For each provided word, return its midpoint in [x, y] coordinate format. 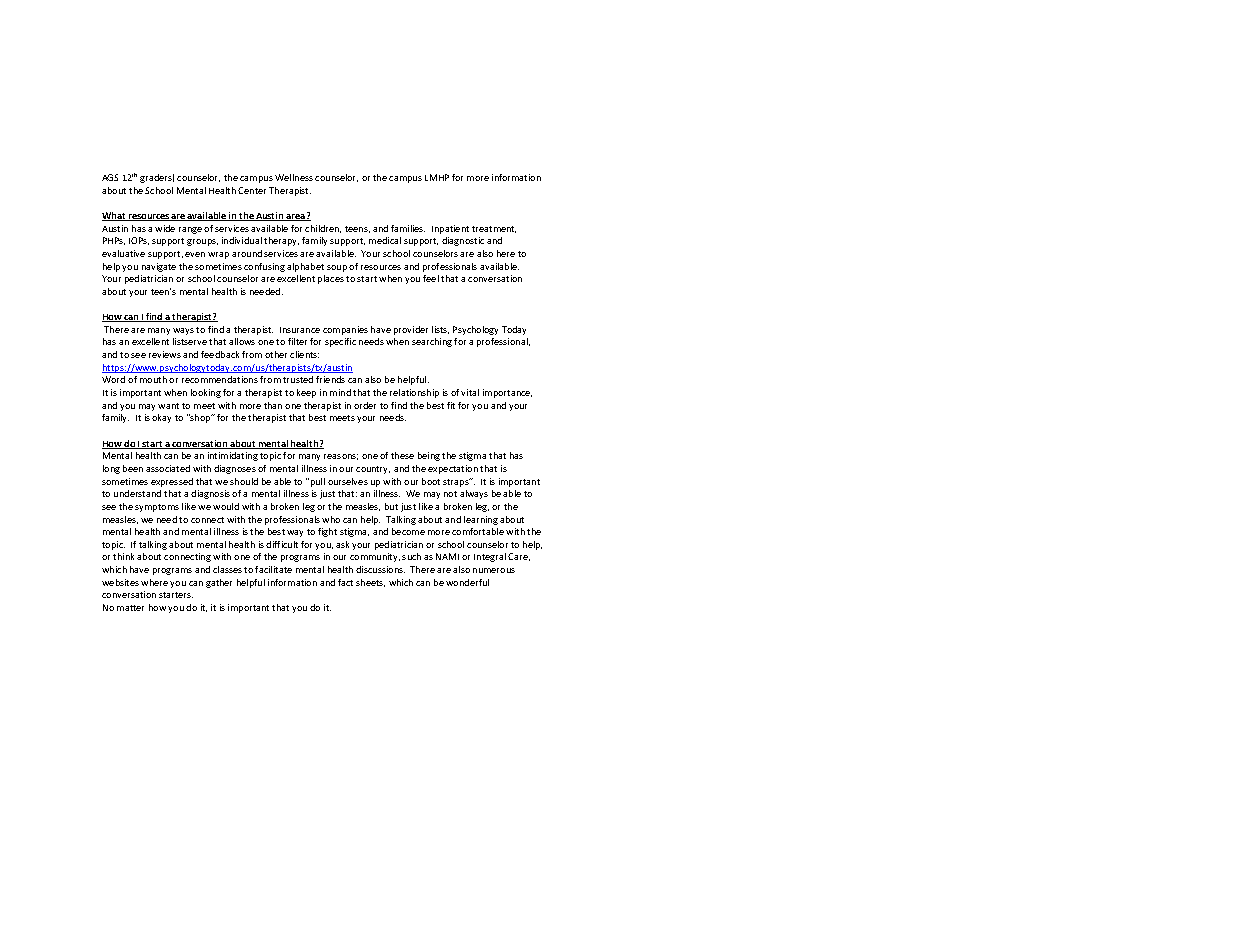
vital [470, 392]
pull [316, 482]
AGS [110, 177]
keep [306, 393]
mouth [153, 379]
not [450, 494]
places [331, 279]
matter [130, 608]
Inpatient [450, 229]
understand [137, 493]
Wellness [294, 177]
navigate [159, 267]
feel [431, 278]
